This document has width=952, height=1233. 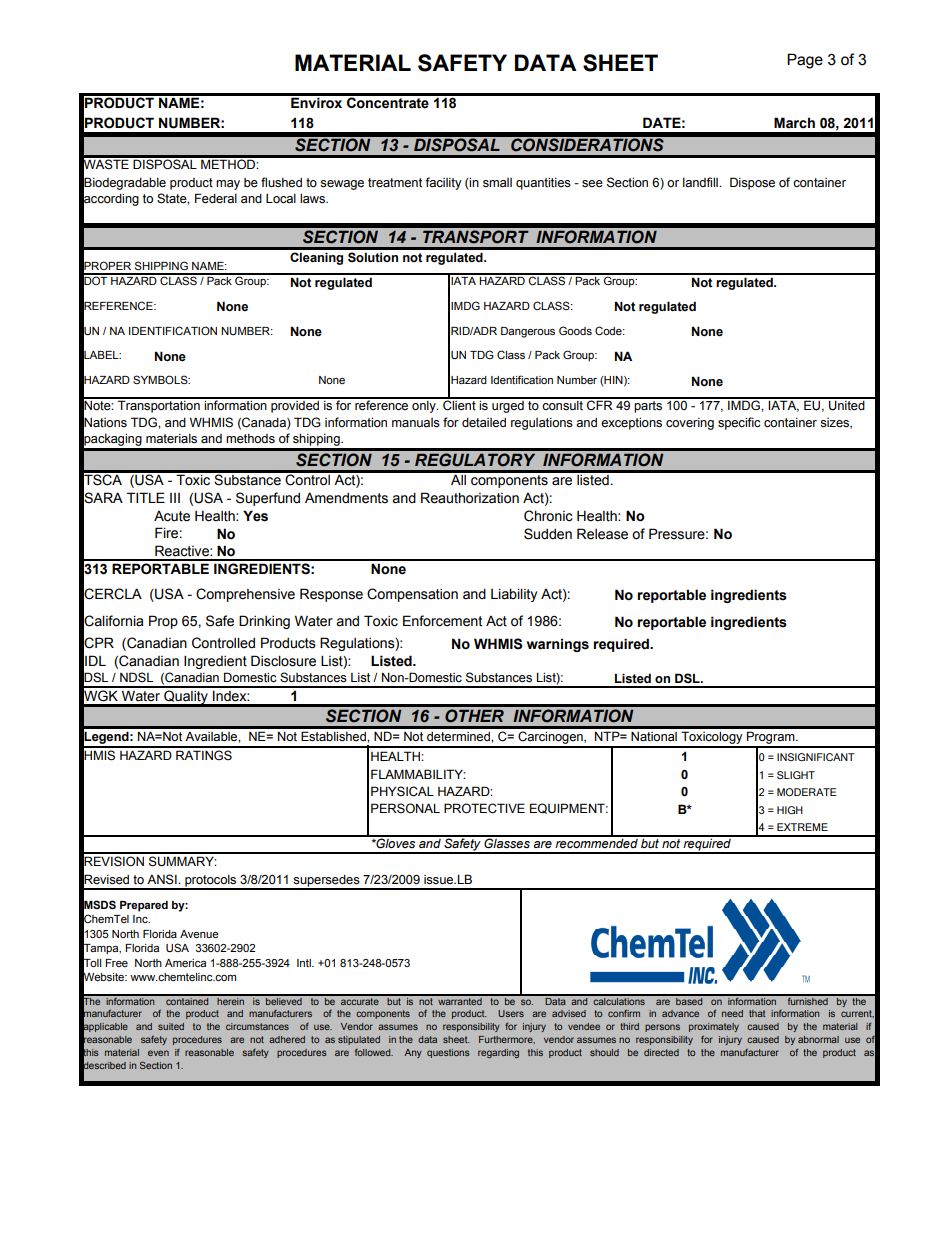 I want to click on that, so click(x=757, y=1013).
